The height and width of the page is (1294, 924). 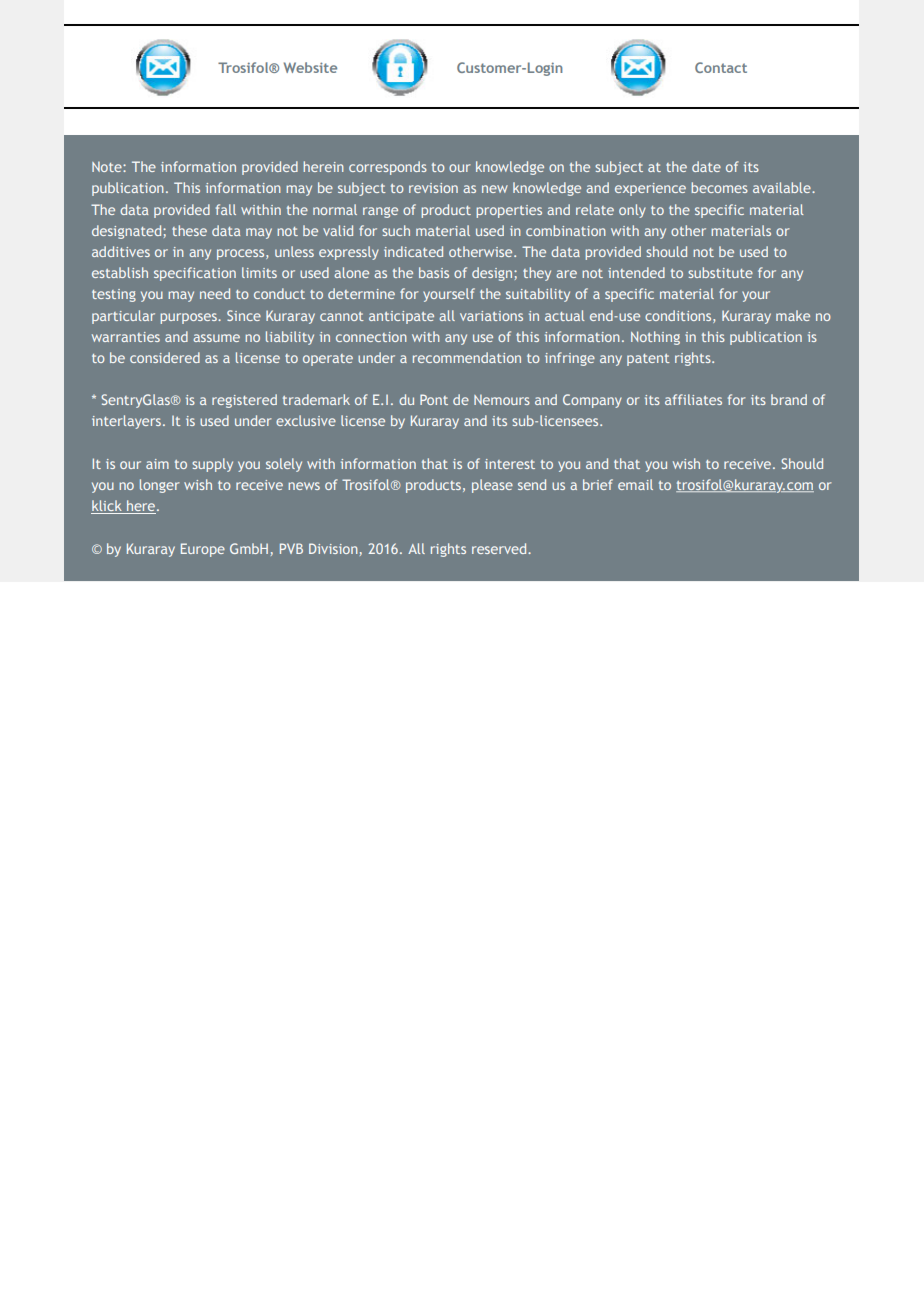 What do you see at coordinates (310, 67) in the page?
I see `Website` at bounding box center [310, 67].
